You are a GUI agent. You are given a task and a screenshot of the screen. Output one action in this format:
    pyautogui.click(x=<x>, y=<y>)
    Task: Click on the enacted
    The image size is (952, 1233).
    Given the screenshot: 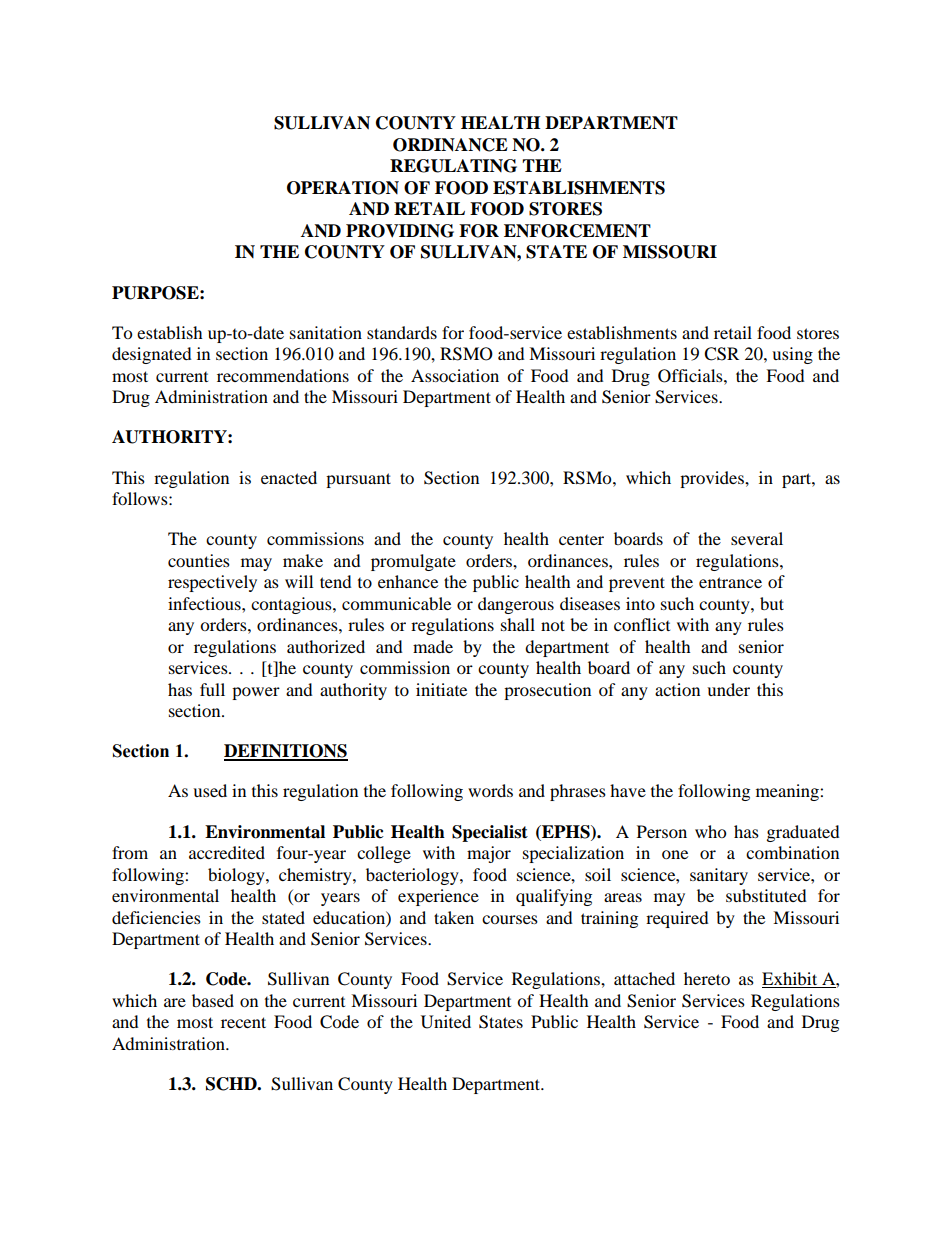 What is the action you would take?
    pyautogui.click(x=289, y=477)
